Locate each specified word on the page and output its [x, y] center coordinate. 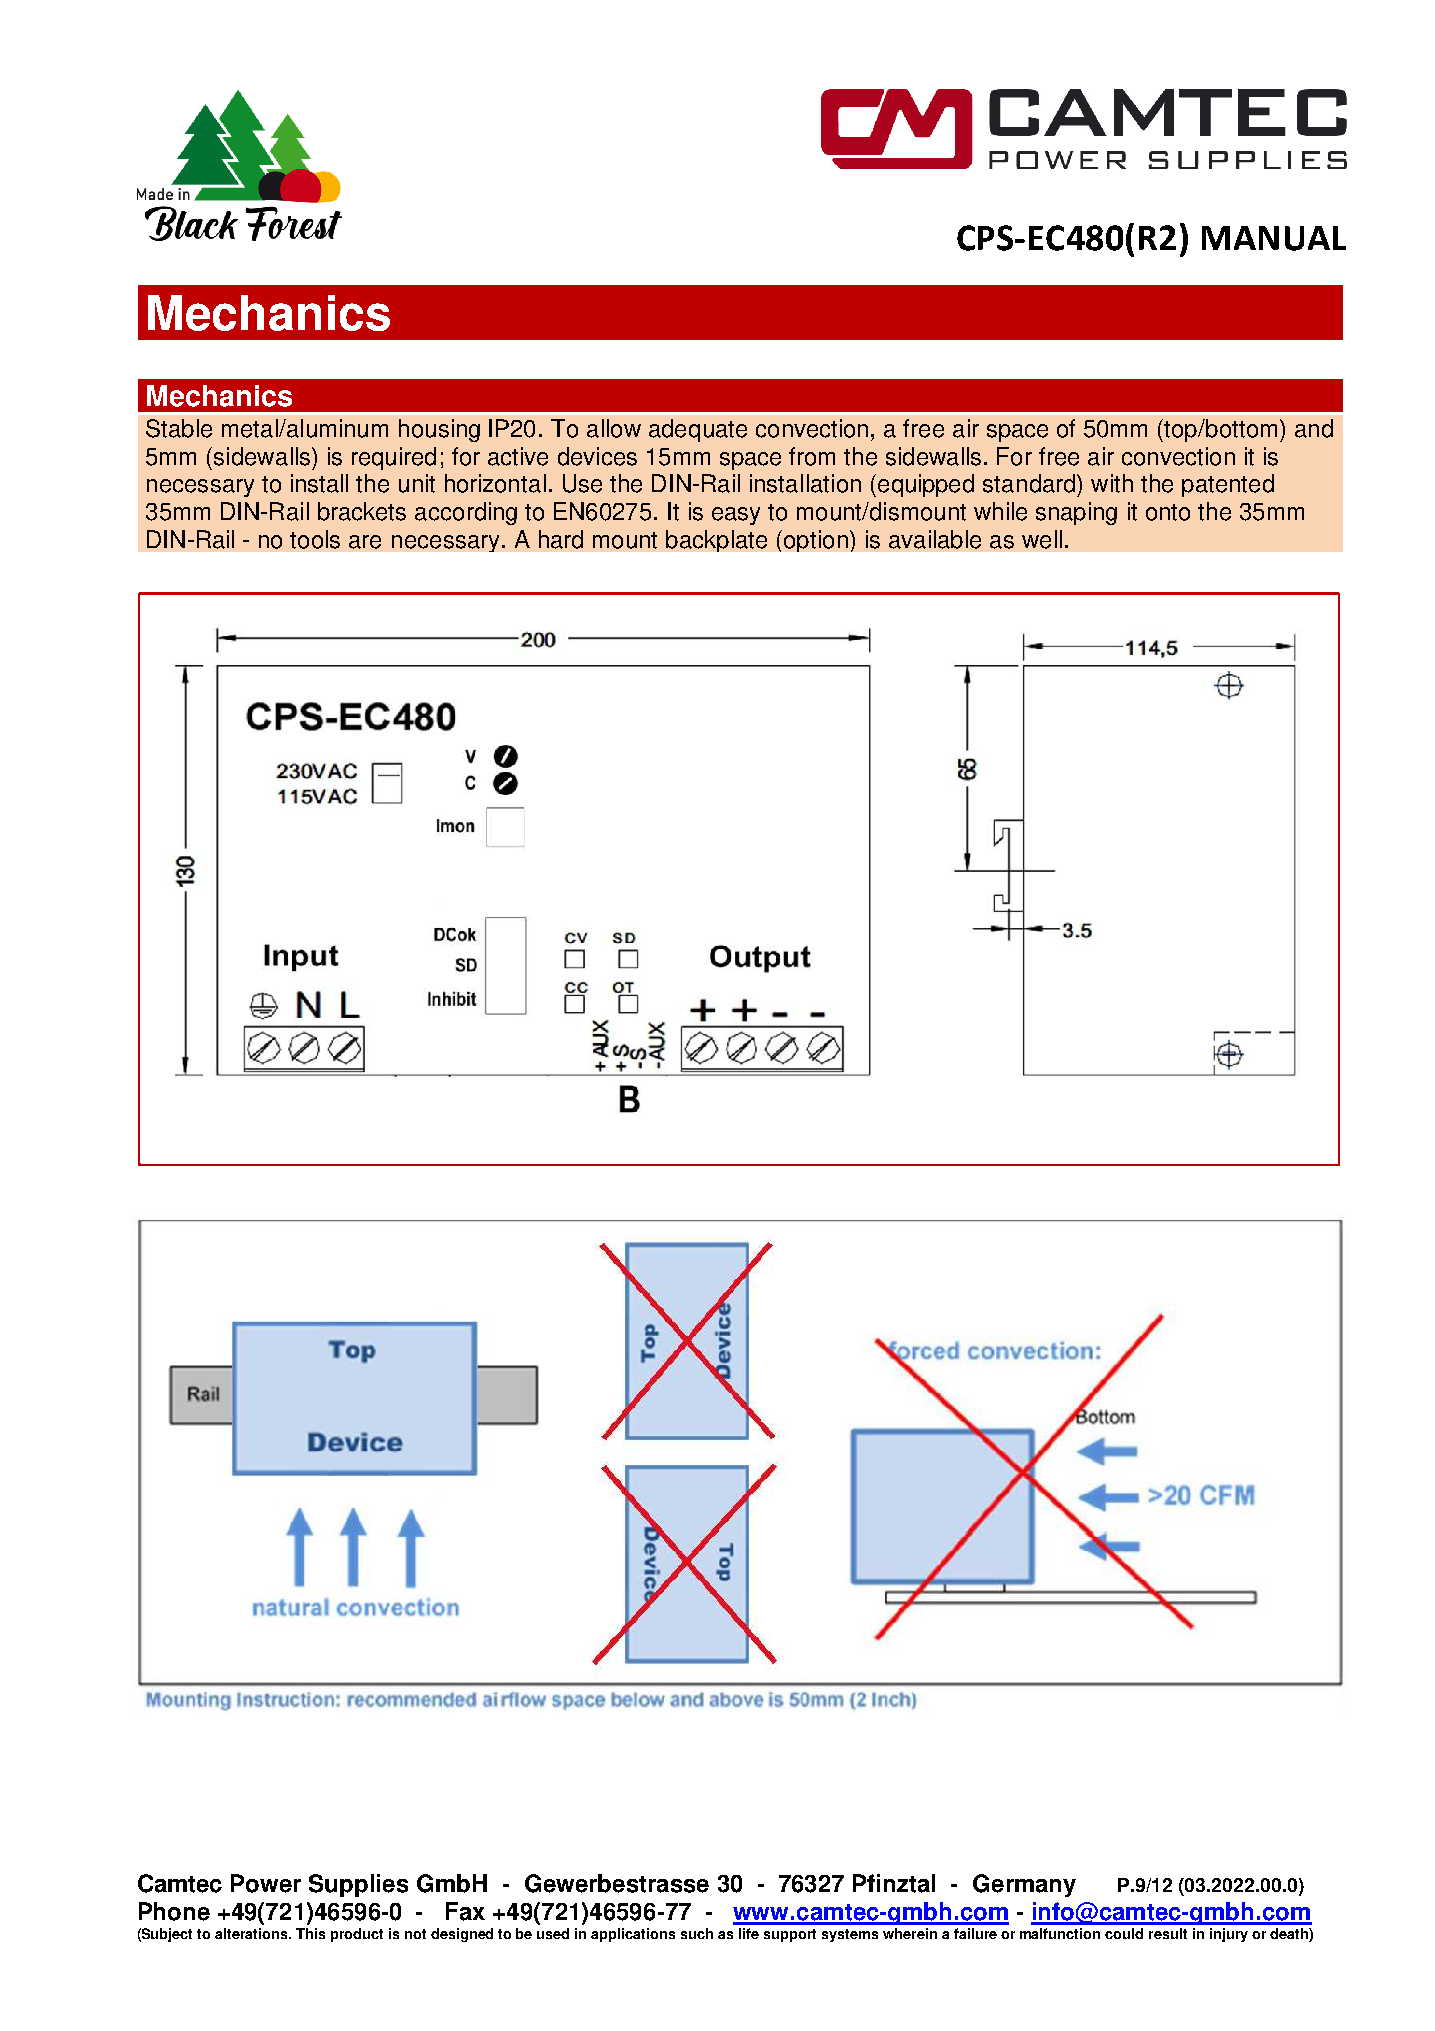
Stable [179, 428]
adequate [698, 430]
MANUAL [1274, 238]
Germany [1024, 1885]
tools [315, 539]
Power [266, 1883]
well [1042, 539]
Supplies [358, 1885]
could [1124, 1933]
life [749, 1933]
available [935, 539]
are [365, 542]
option [816, 541]
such [697, 1933]
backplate [716, 541]
